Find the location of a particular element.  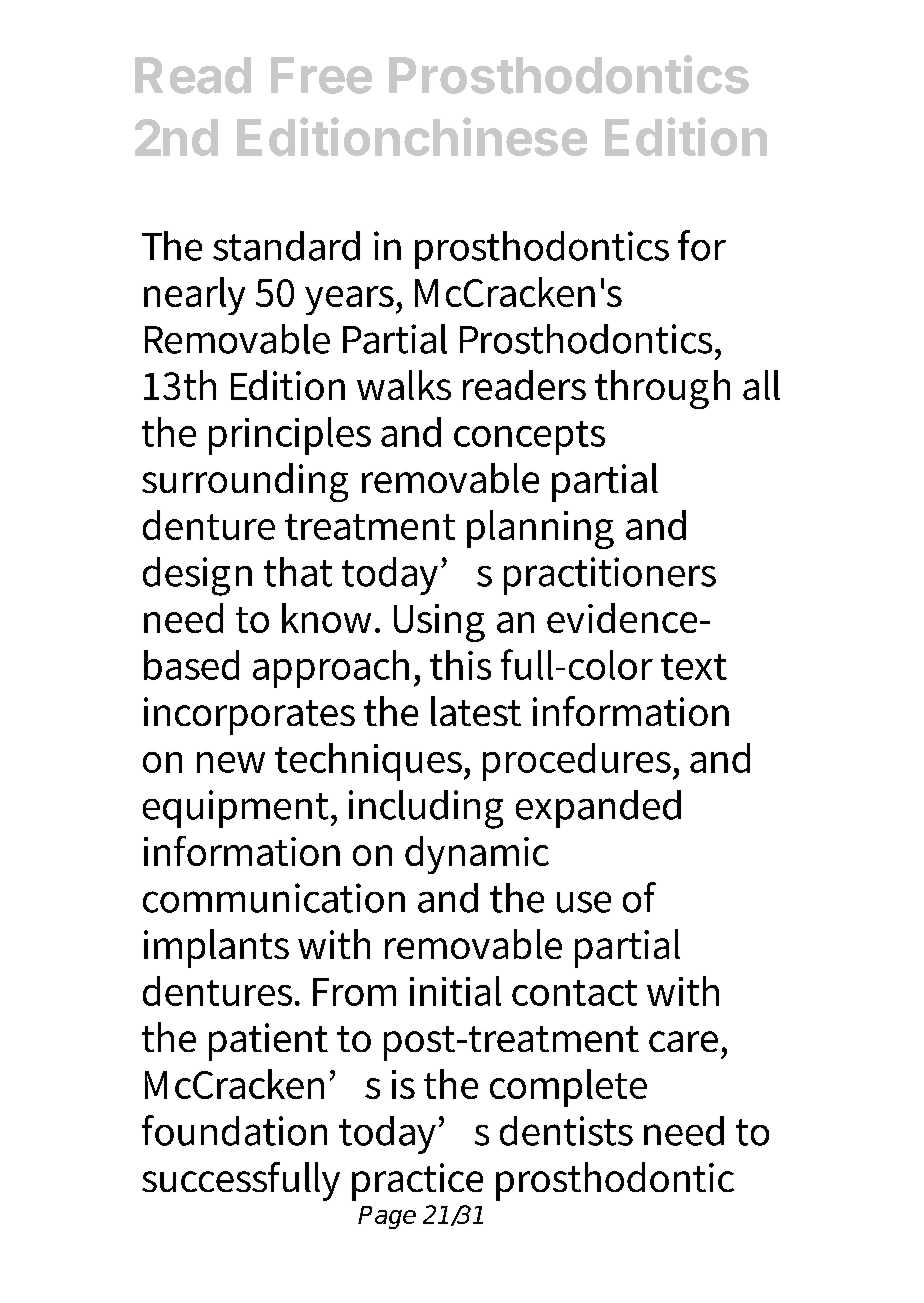

all is located at coordinates (761, 385).
